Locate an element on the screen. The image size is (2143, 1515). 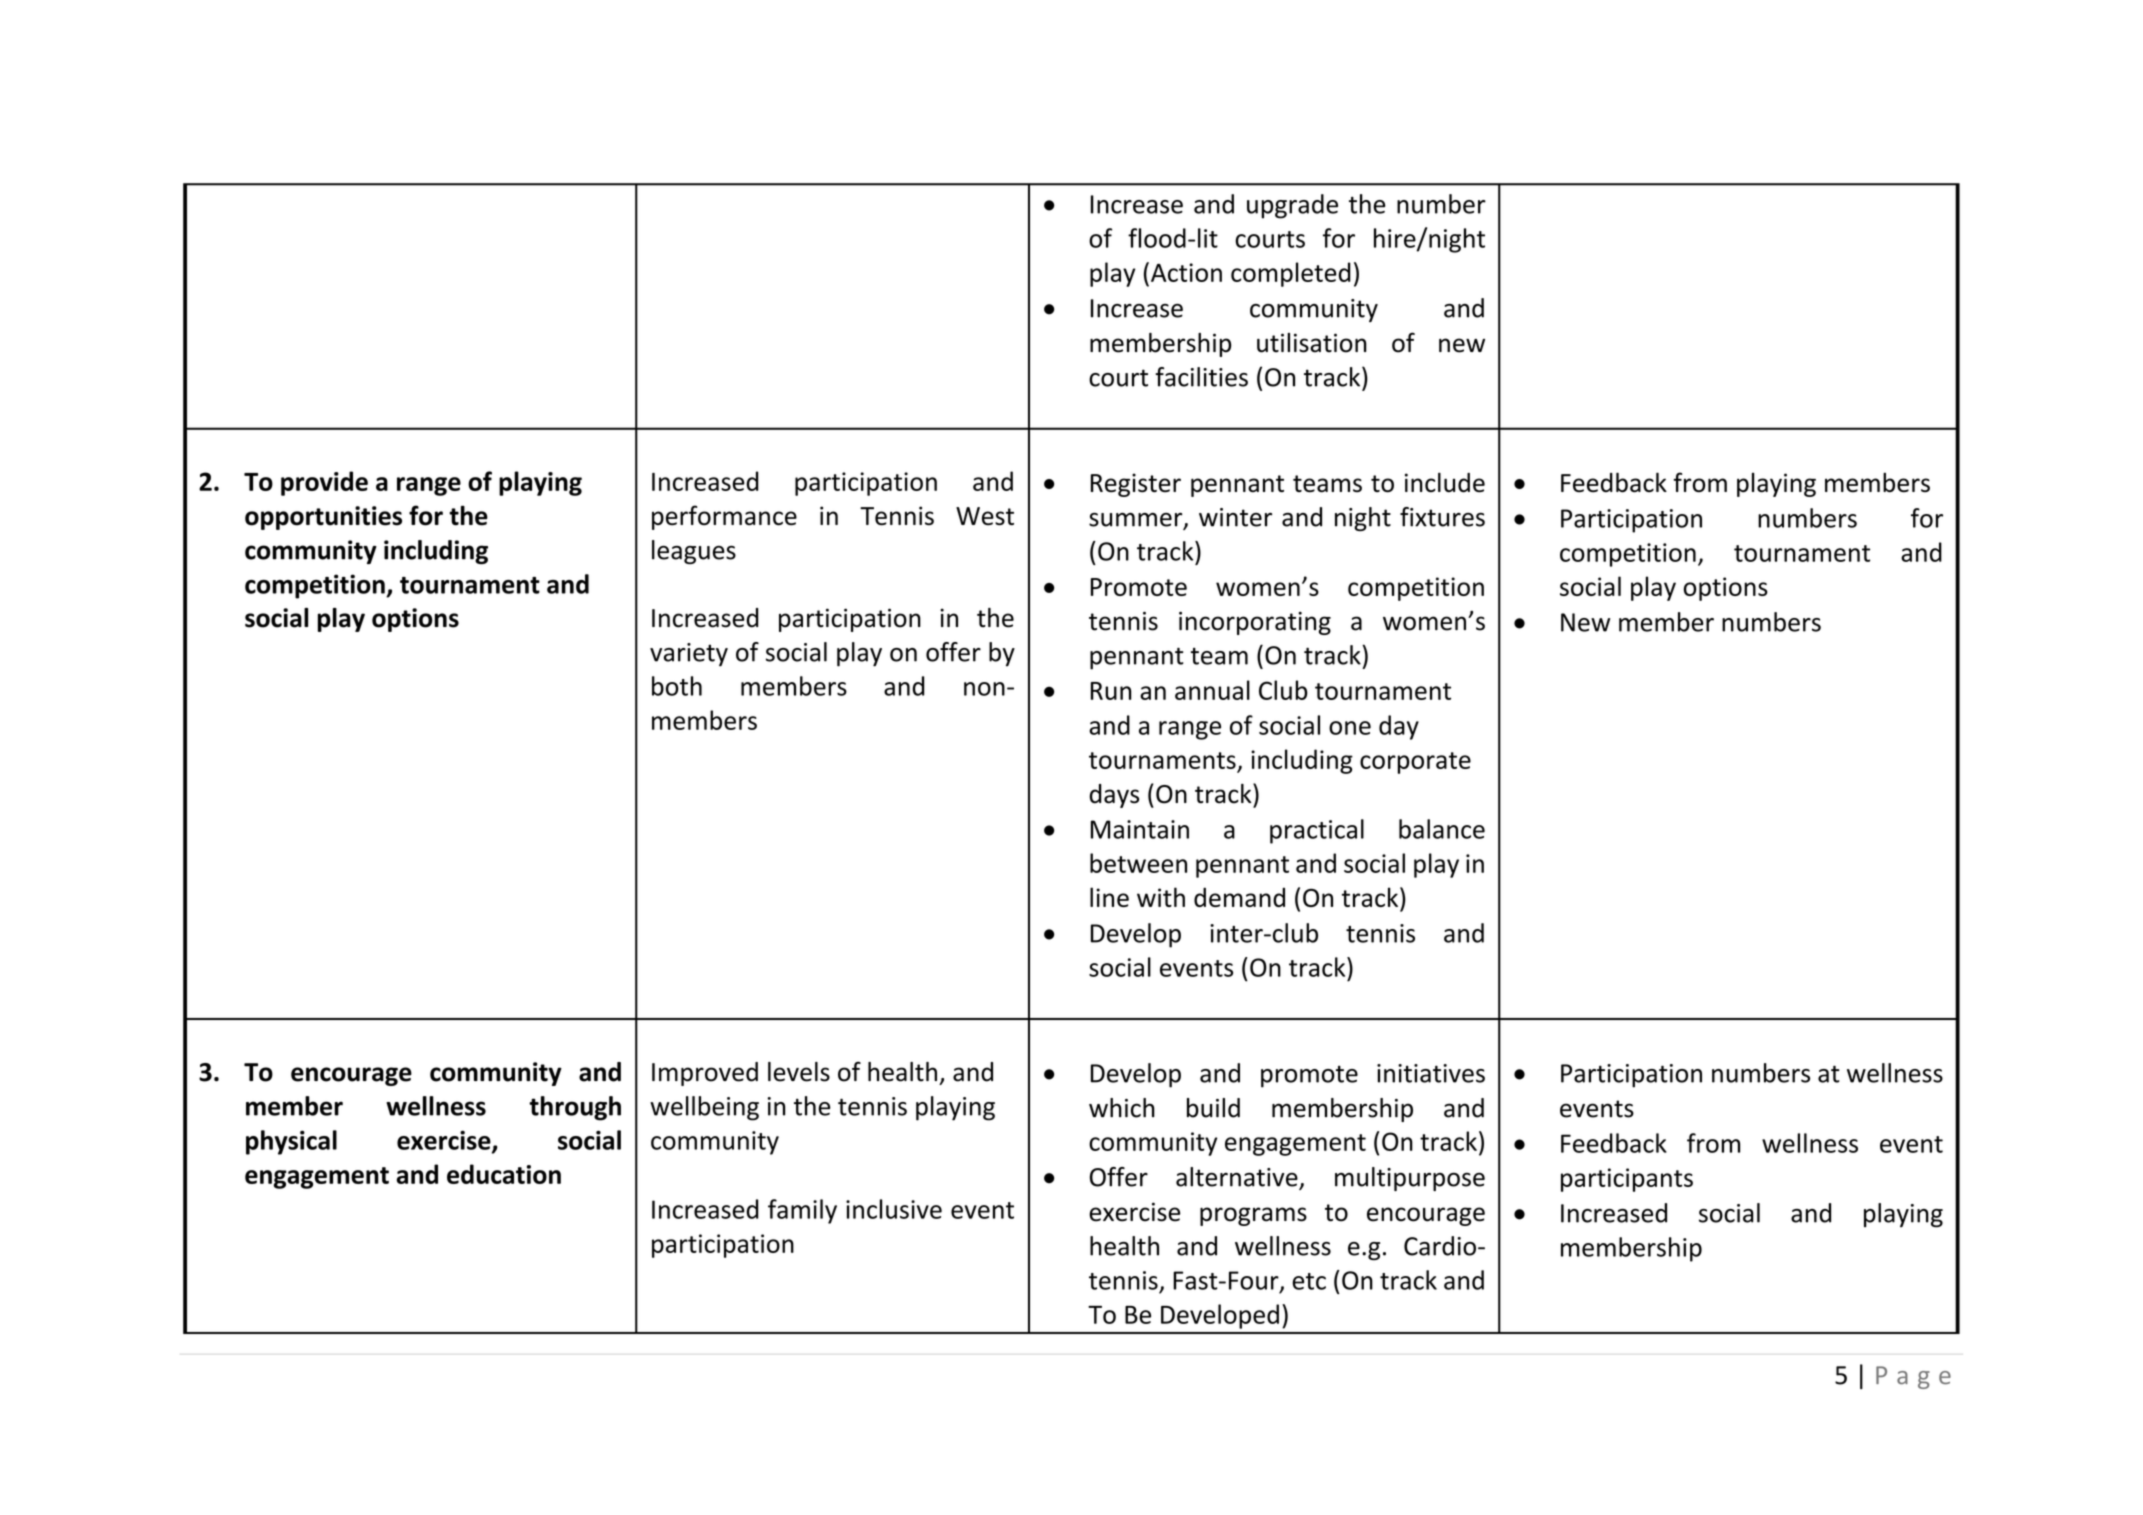
initiatives is located at coordinates (1431, 1073).
